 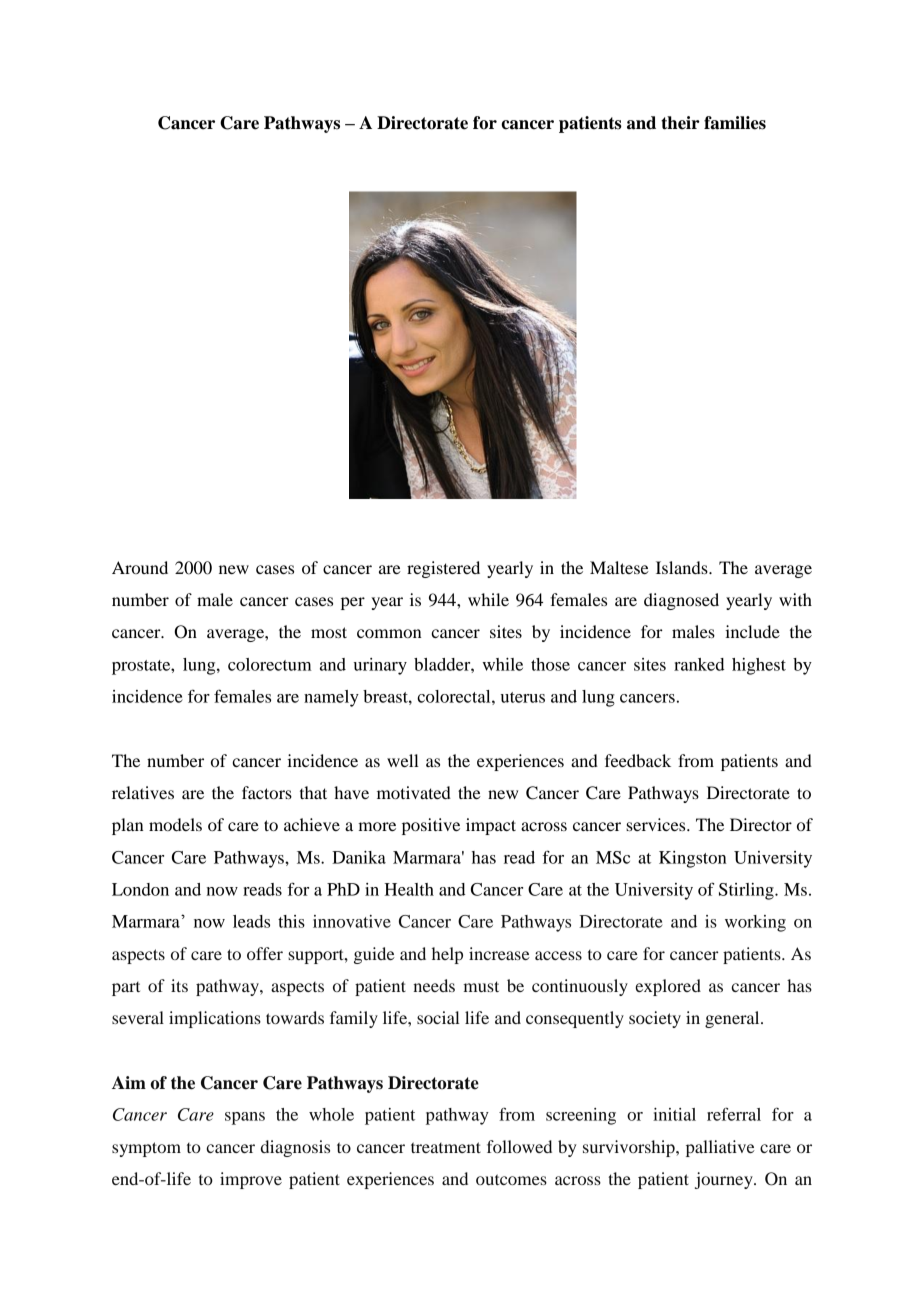 What do you see at coordinates (699, 664) in the screenshot?
I see `ranked` at bounding box center [699, 664].
